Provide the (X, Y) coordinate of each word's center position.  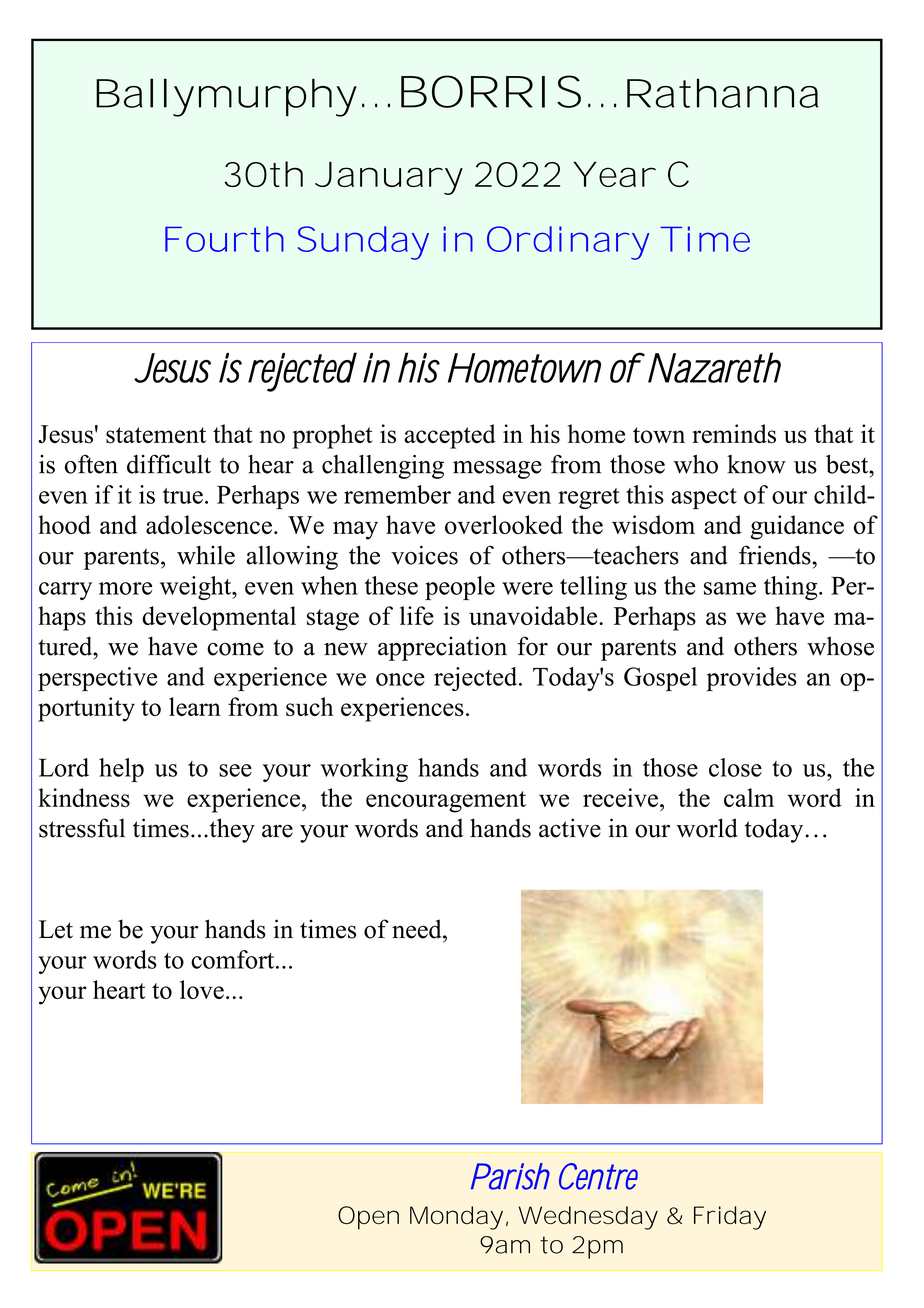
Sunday (363, 243)
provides (751, 679)
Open (368, 1218)
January (389, 178)
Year (614, 174)
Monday (456, 1218)
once (400, 679)
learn (195, 706)
